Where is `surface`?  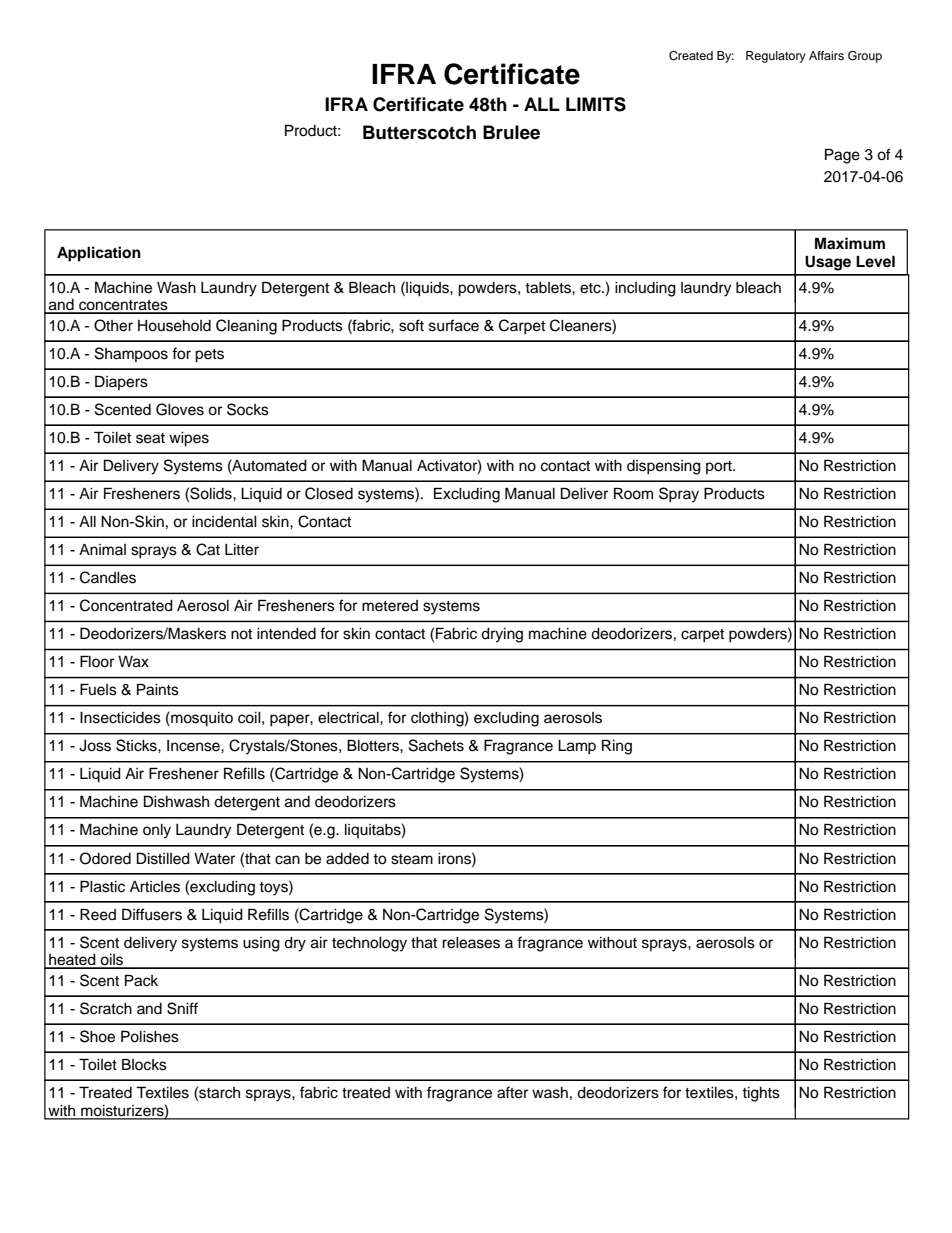 surface is located at coordinates (454, 325).
